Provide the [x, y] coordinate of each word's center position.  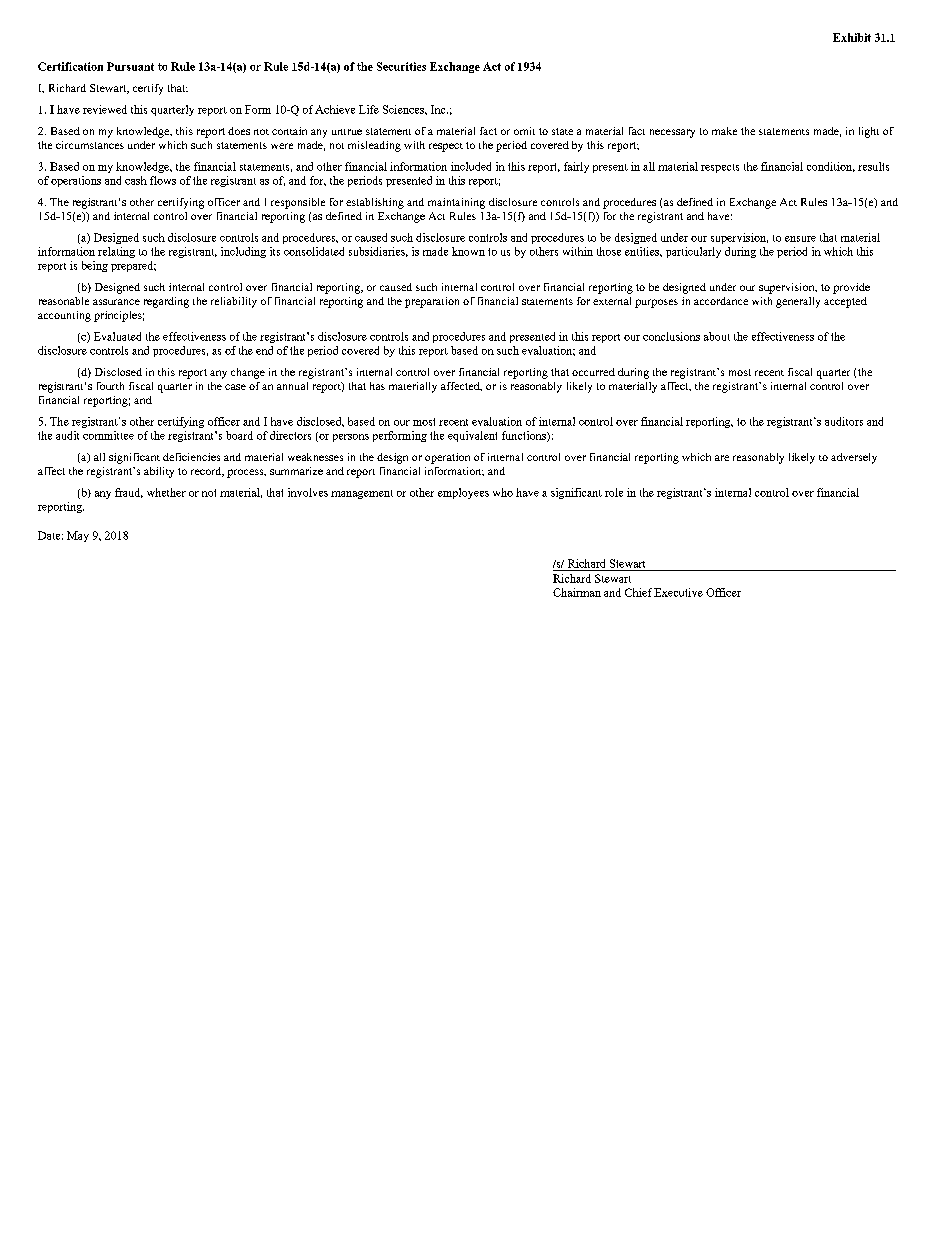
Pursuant [130, 66]
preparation [432, 302]
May [78, 536]
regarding [166, 302]
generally [798, 302]
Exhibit [852, 37]
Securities [401, 66]
